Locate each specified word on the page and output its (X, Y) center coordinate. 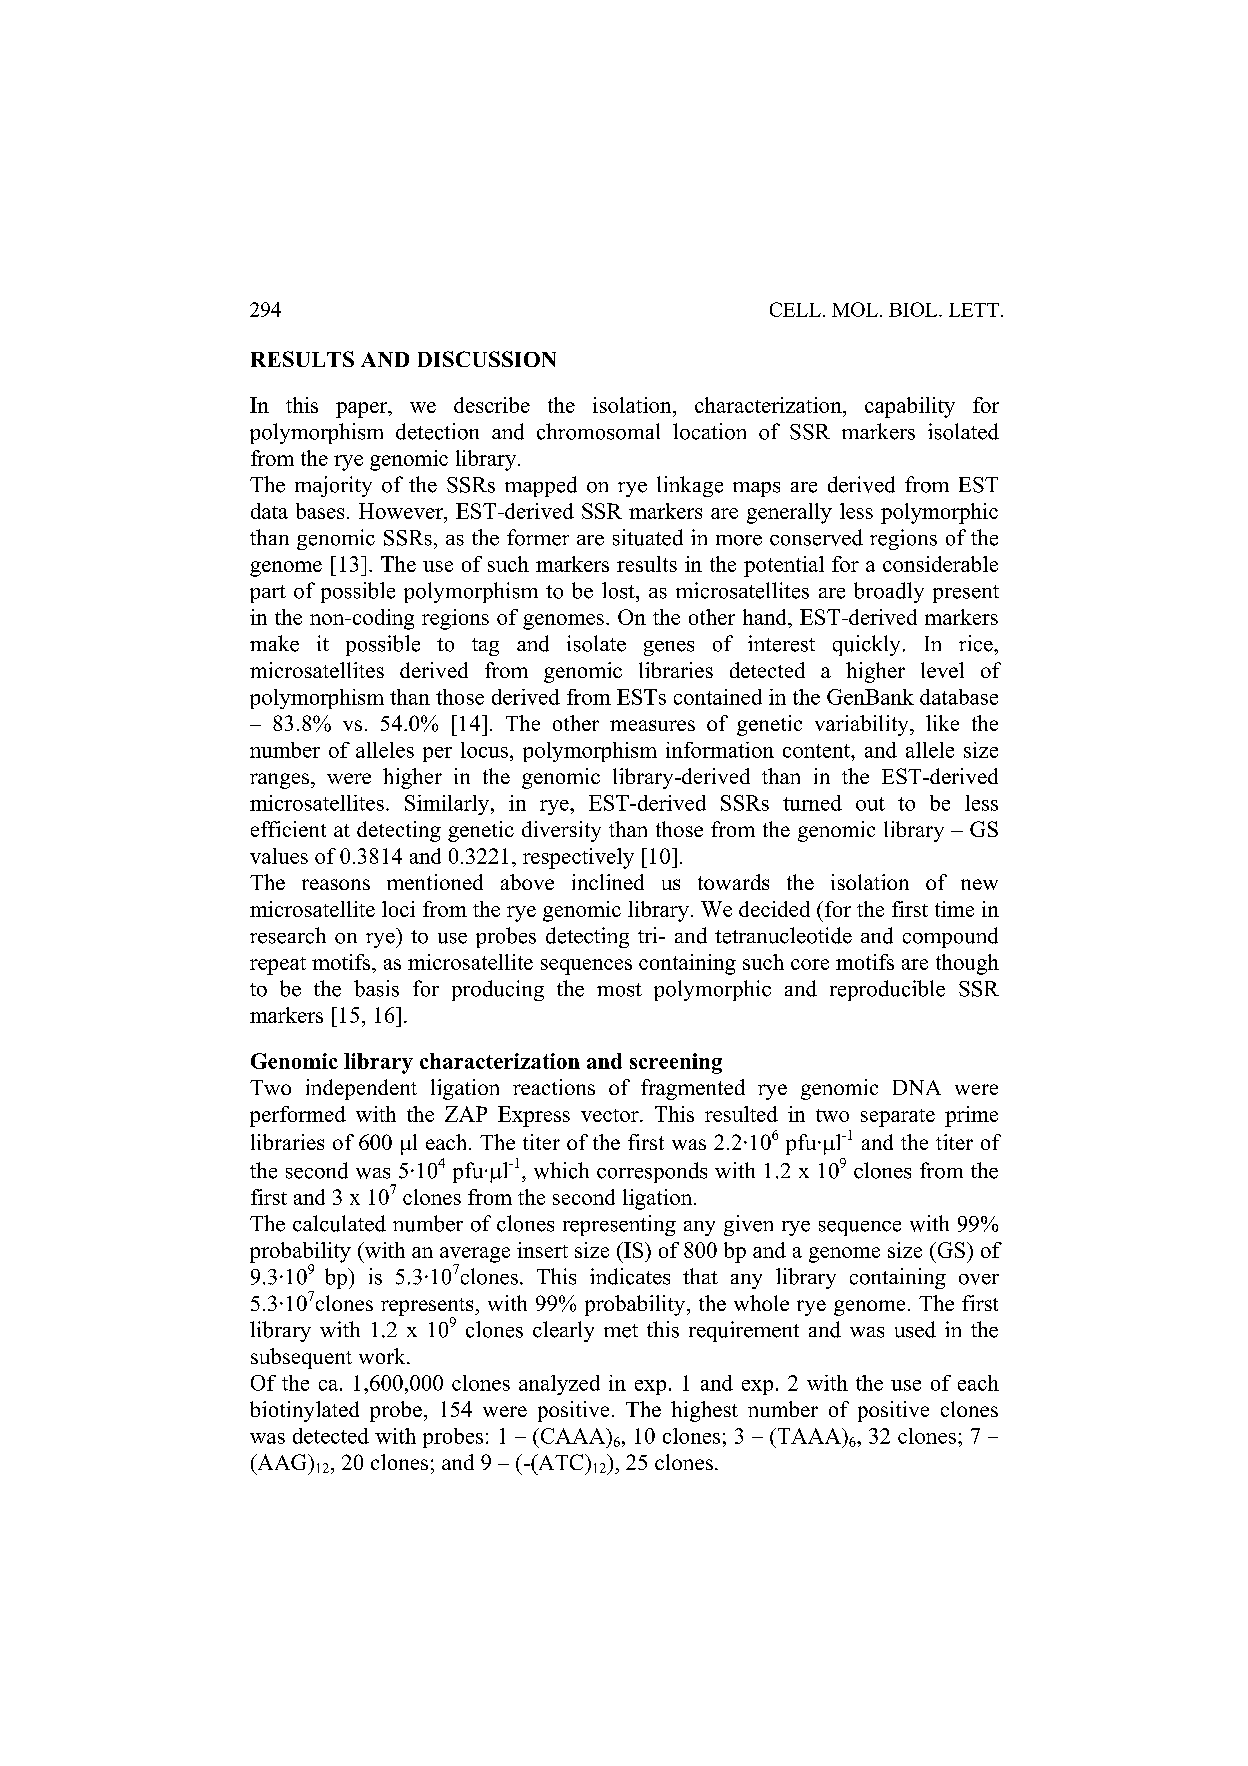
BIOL (914, 309)
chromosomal (598, 431)
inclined (608, 882)
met (621, 1331)
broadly (889, 592)
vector (611, 1115)
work (383, 1356)
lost (619, 590)
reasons (336, 884)
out (870, 804)
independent (361, 1089)
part (268, 594)
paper (363, 410)
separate (898, 1118)
